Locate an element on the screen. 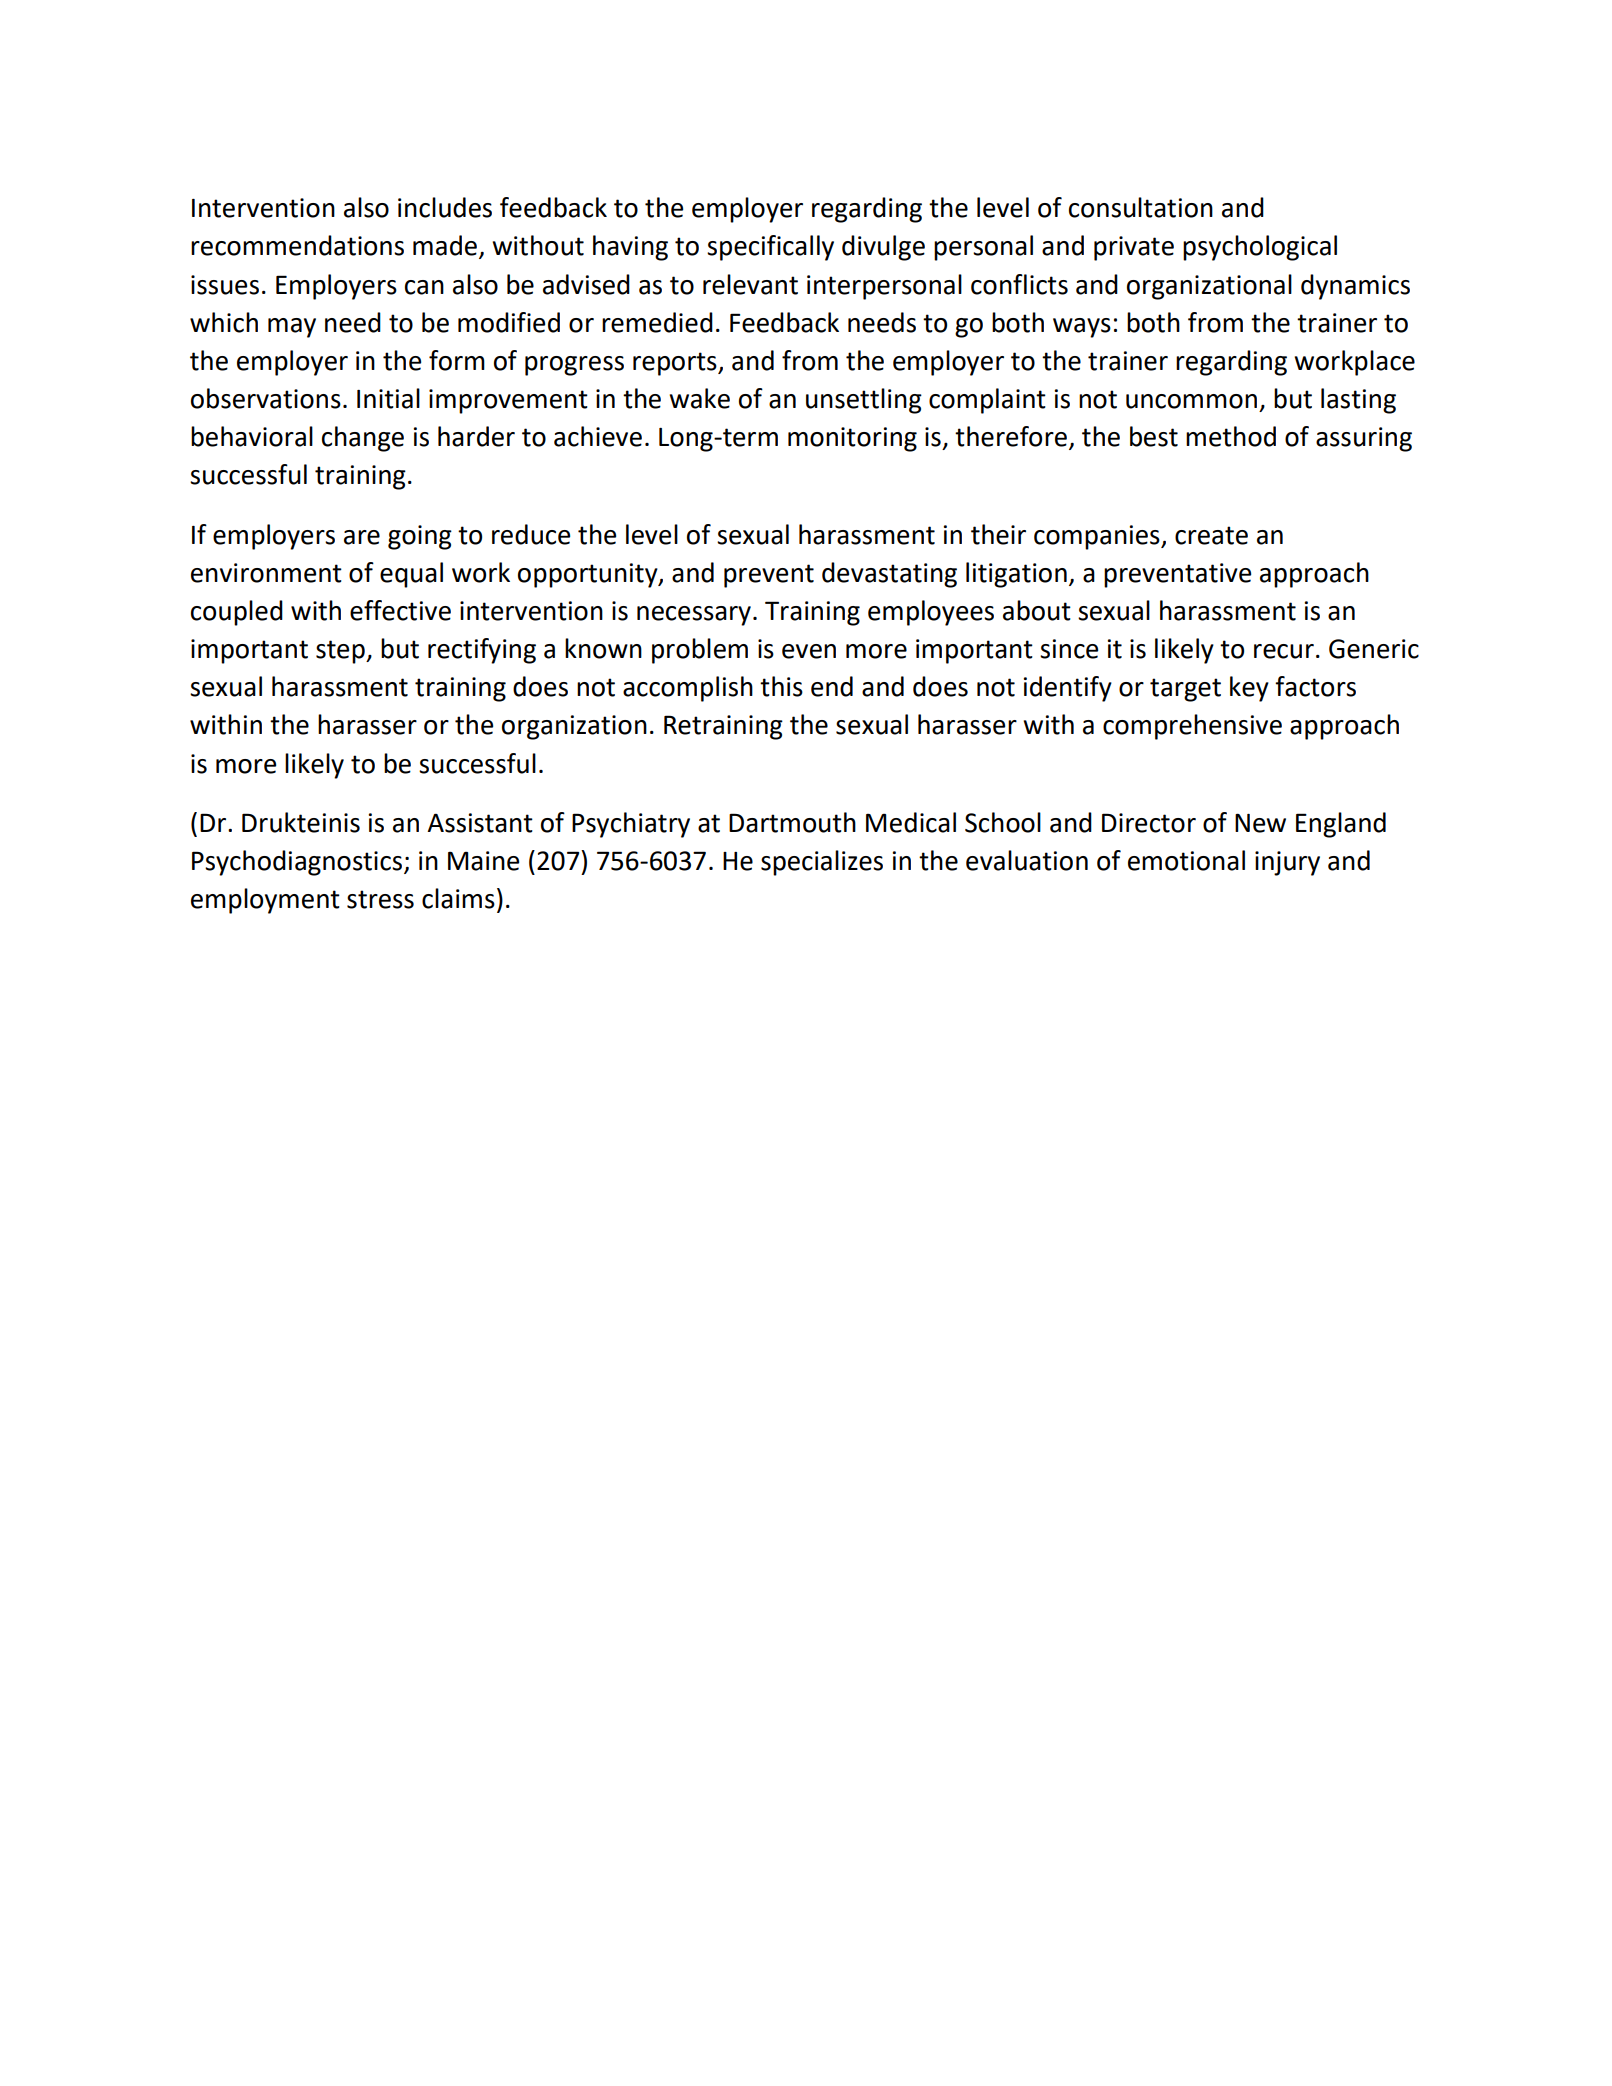 The height and width of the screenshot is (2086, 1612). this is located at coordinates (781, 686).
